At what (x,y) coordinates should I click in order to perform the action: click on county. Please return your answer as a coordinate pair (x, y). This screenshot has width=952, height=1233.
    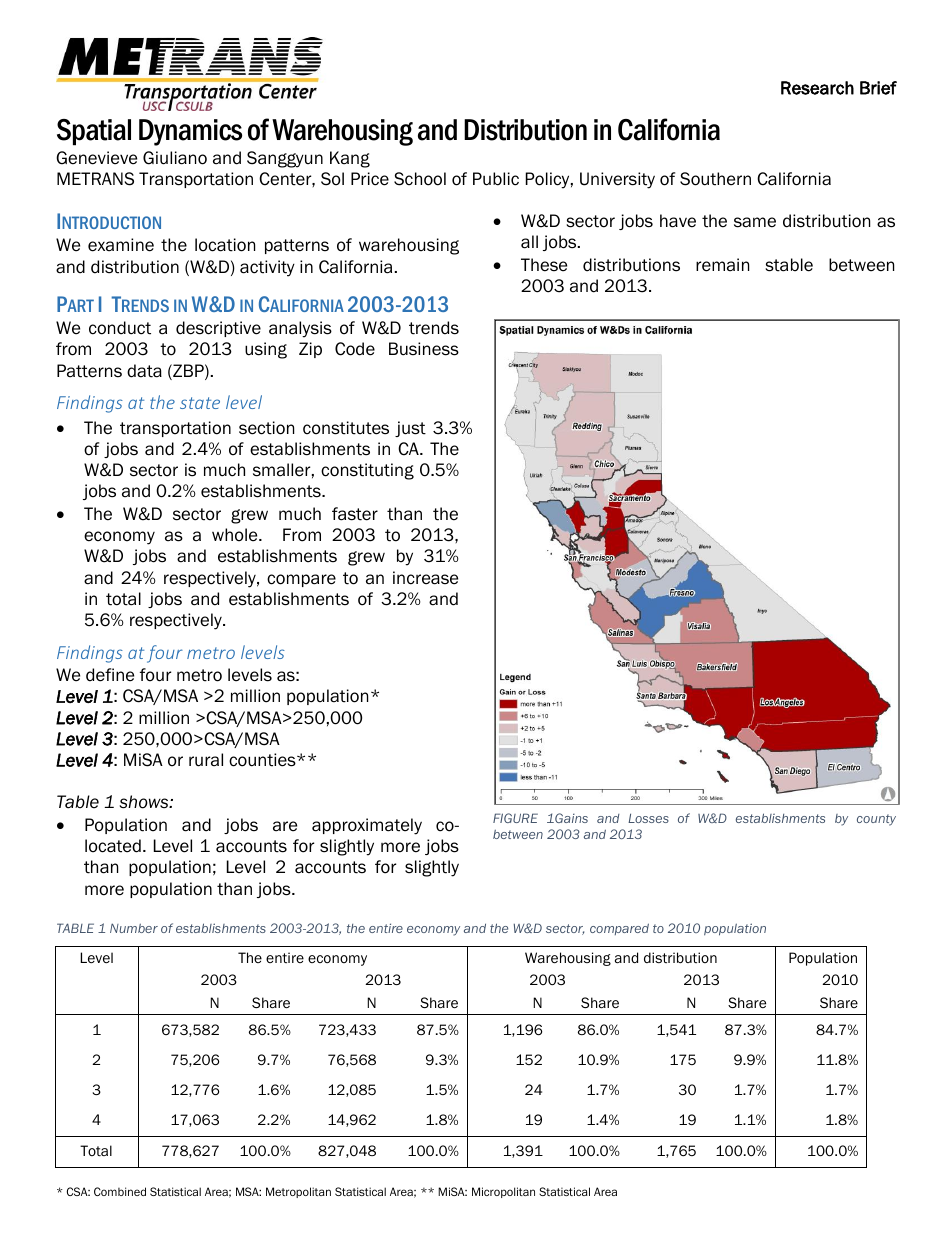
    Looking at the image, I should click on (876, 820).
